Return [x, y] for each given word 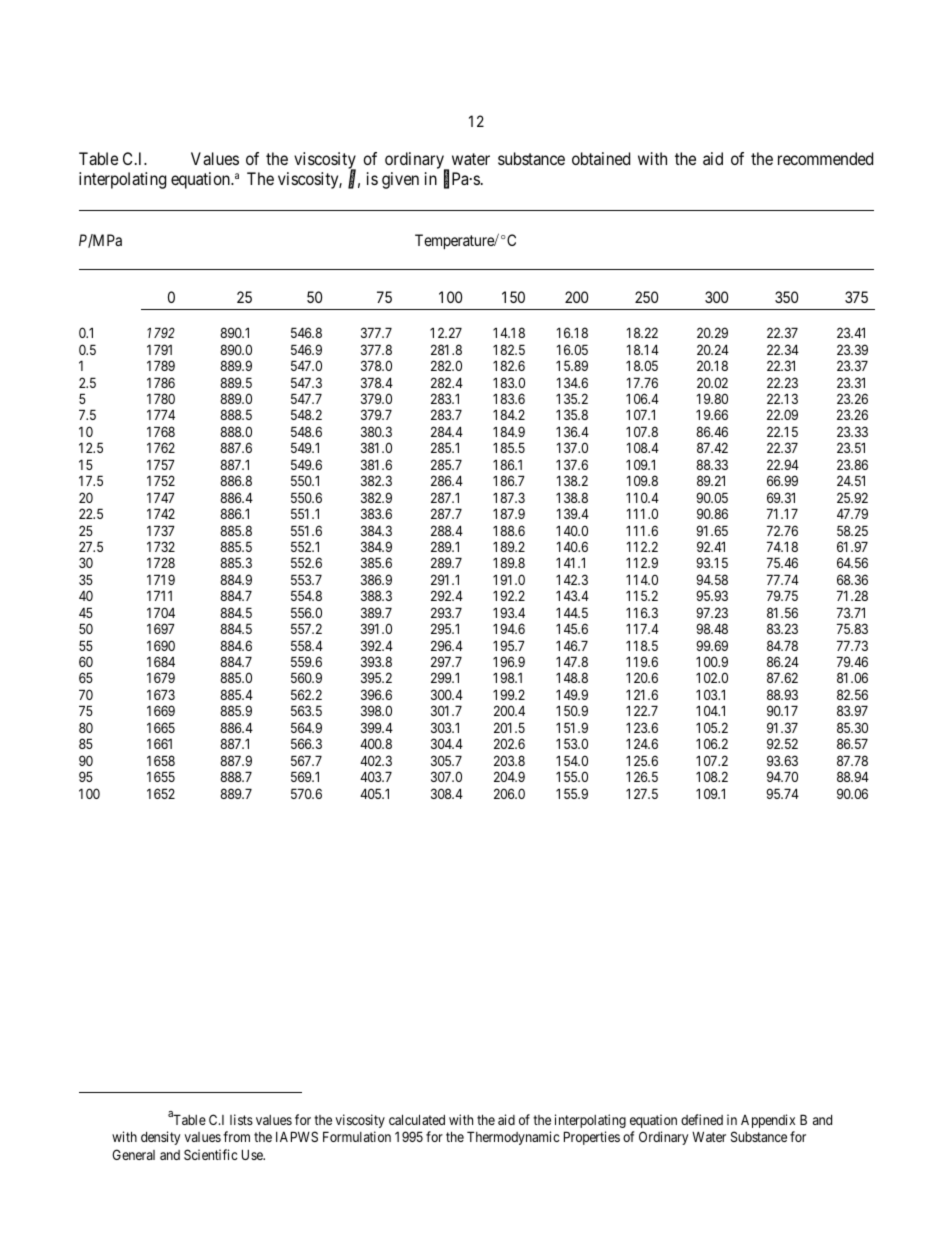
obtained [601, 158]
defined [702, 1119]
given [400, 180]
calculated [417, 1119]
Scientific [210, 1154]
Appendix [768, 1121]
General [133, 1154]
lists [241, 1119]
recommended [825, 158]
